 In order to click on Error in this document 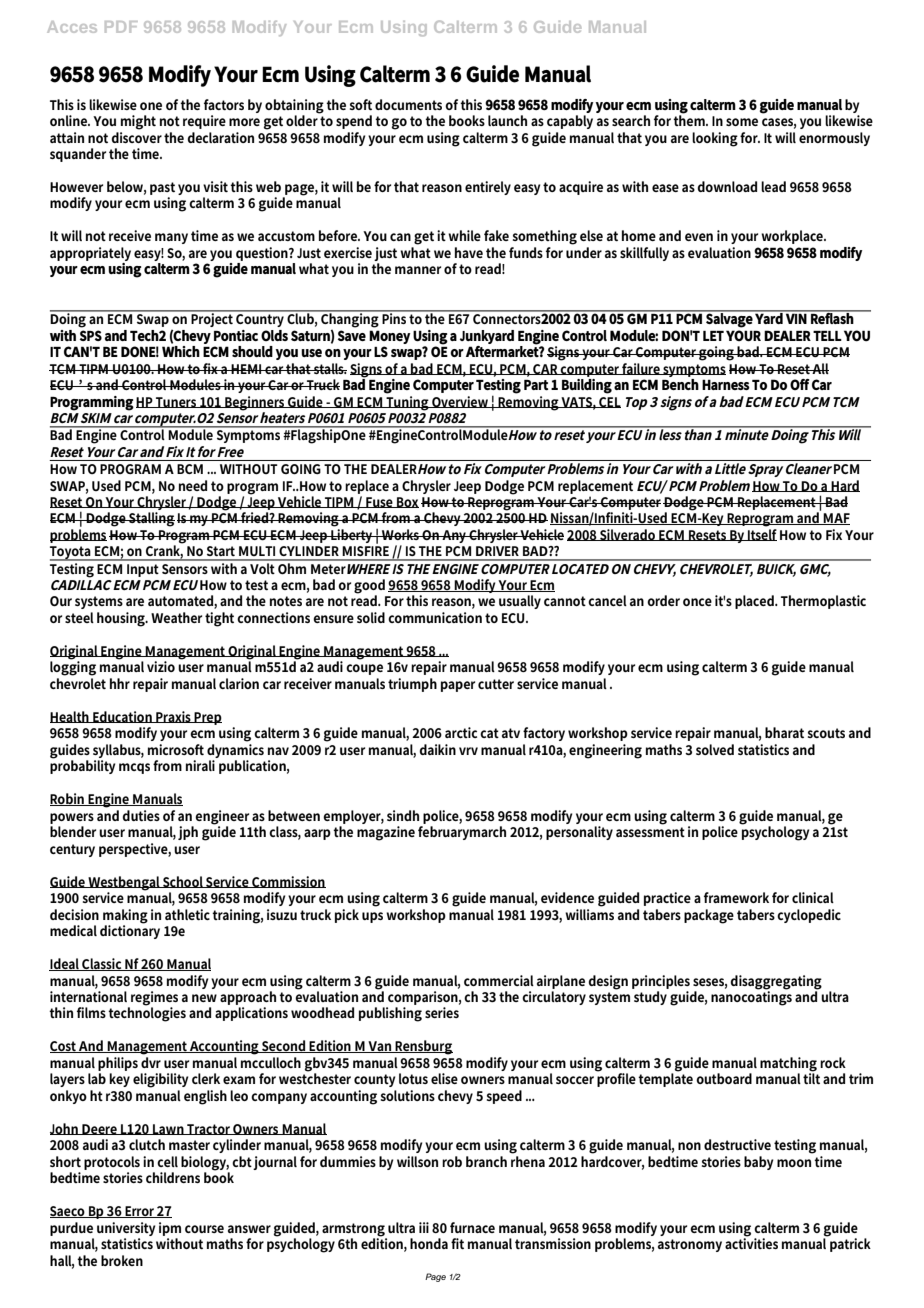, I will do `click(140, 1212)`.
